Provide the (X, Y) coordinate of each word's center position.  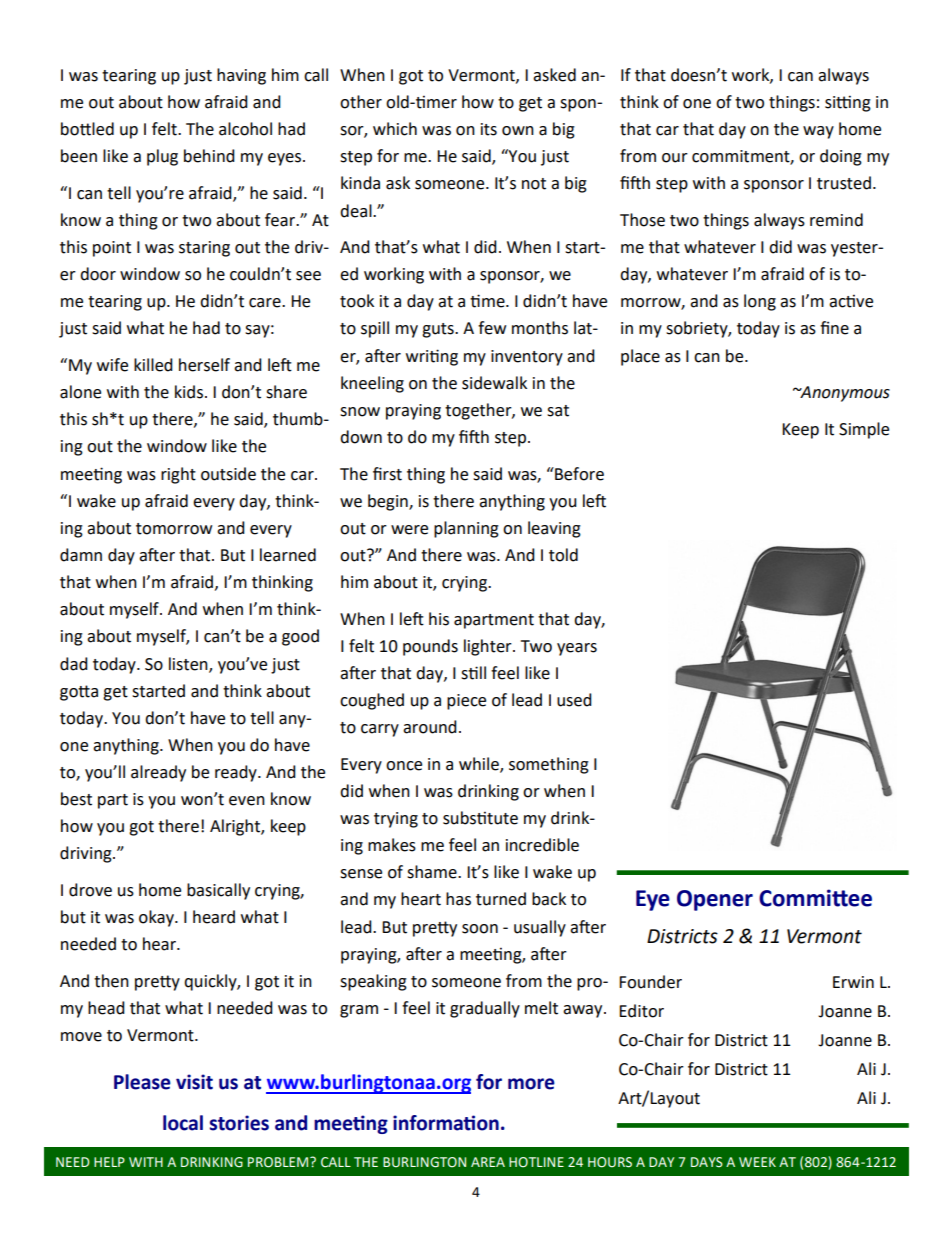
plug (162, 157)
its (489, 129)
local (183, 1123)
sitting (848, 103)
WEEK (757, 1162)
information (446, 1123)
